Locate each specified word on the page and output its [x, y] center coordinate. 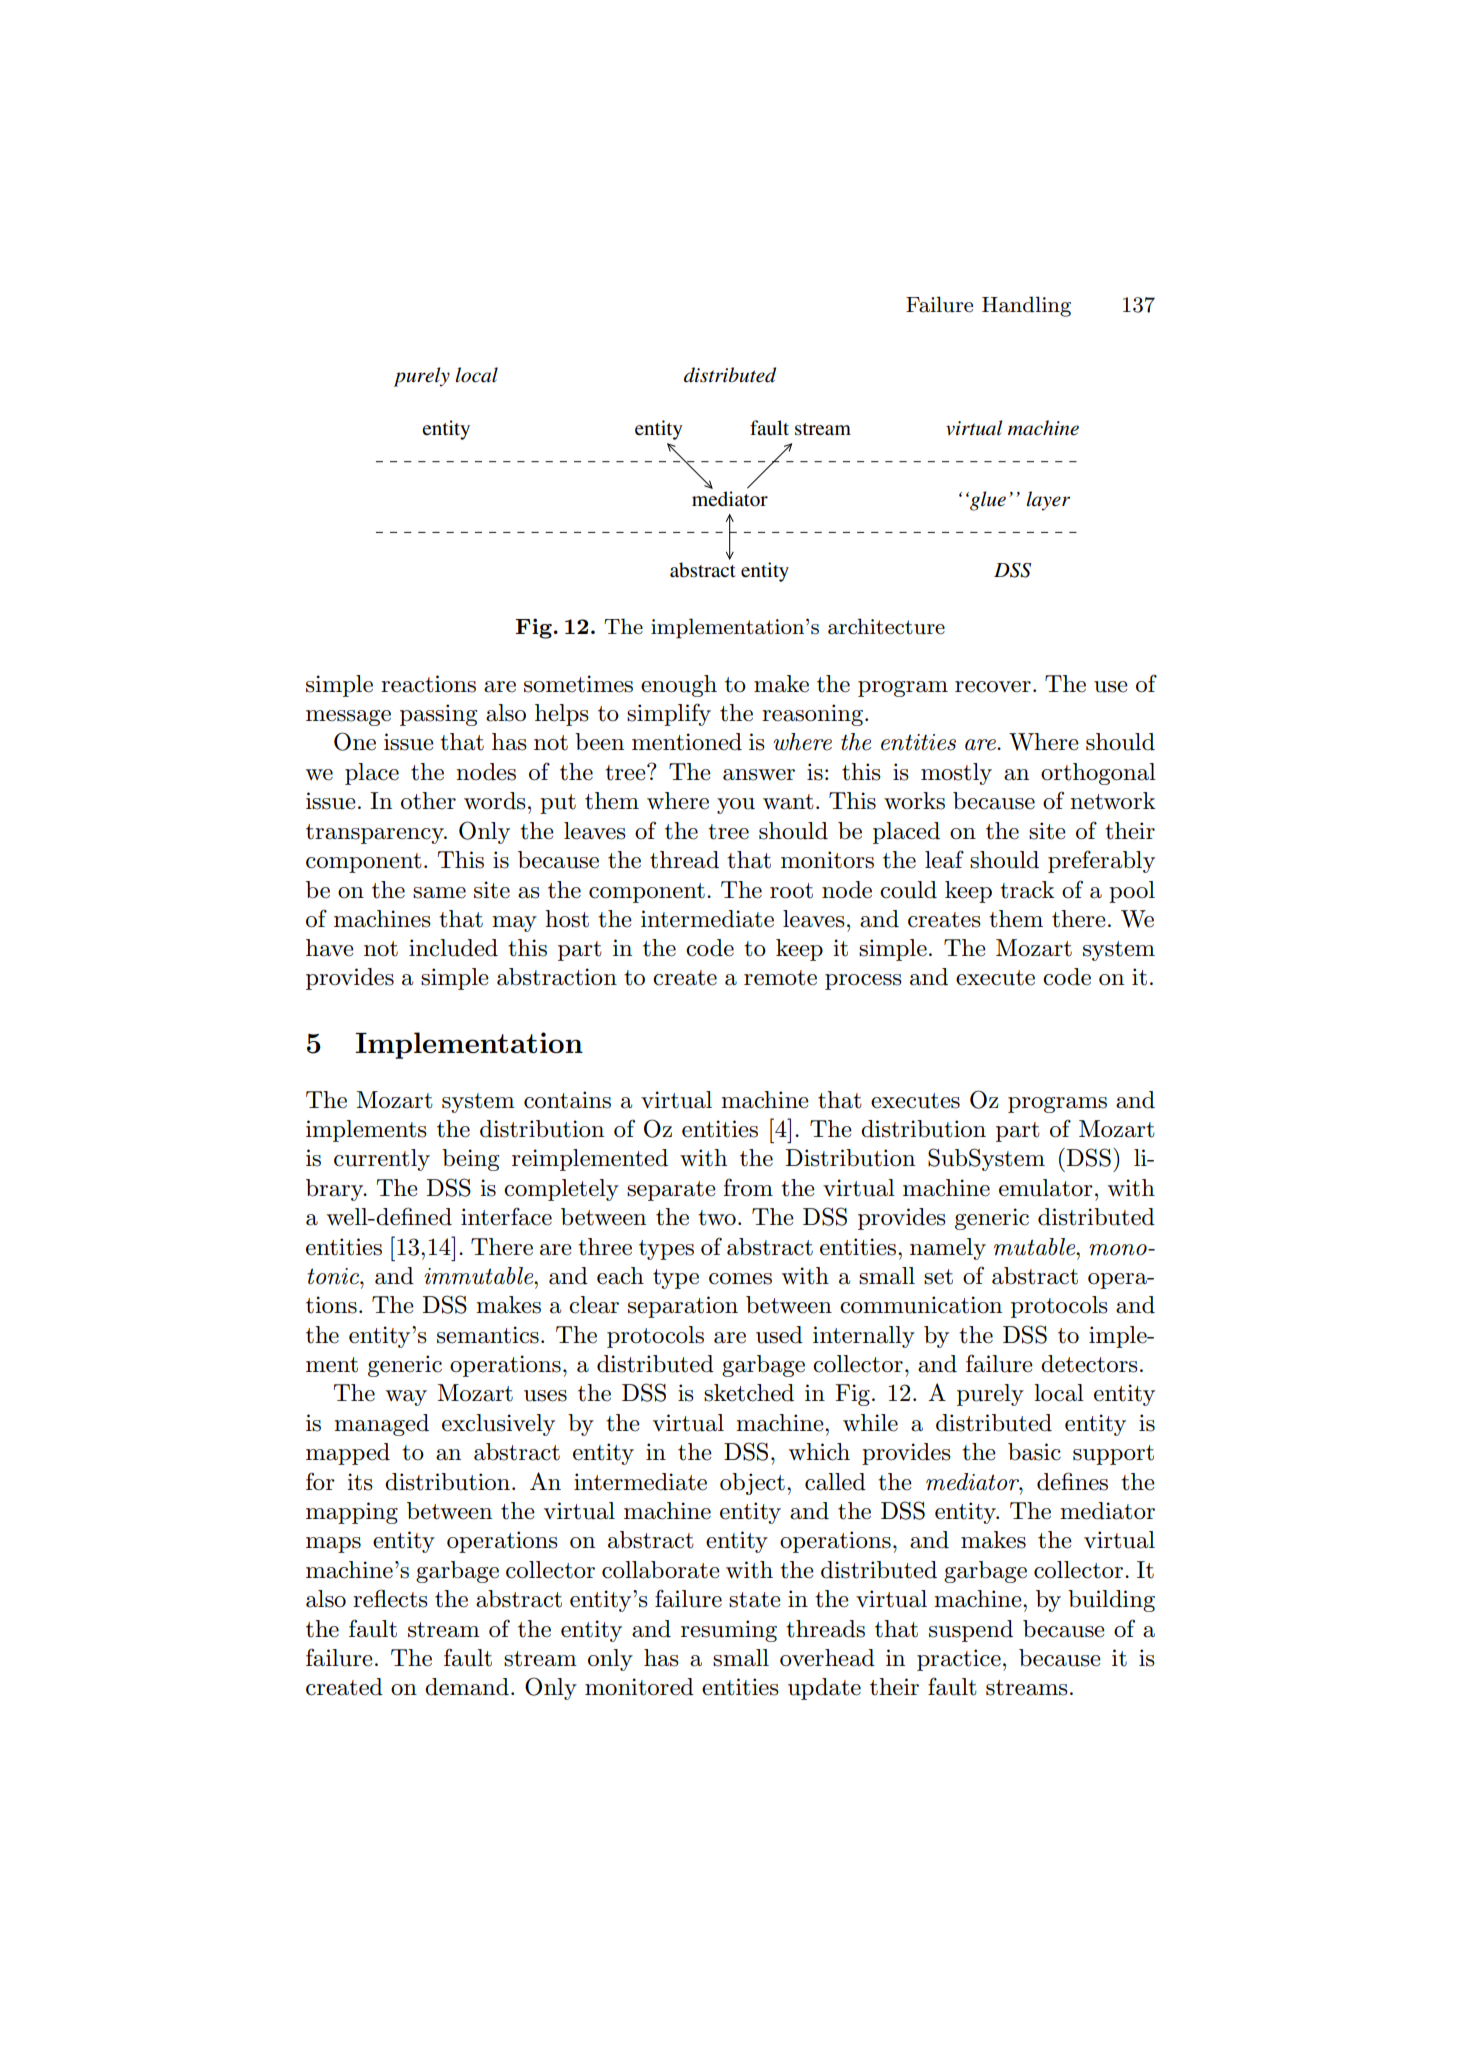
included [453, 948]
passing [438, 715]
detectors [1089, 1364]
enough [679, 686]
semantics [488, 1335]
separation [683, 1307]
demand [467, 1687]
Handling [1026, 306]
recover [993, 687]
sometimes [578, 684]
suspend [971, 1631]
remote [780, 978]
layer [1048, 501]
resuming [729, 1631]
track [1027, 890]
